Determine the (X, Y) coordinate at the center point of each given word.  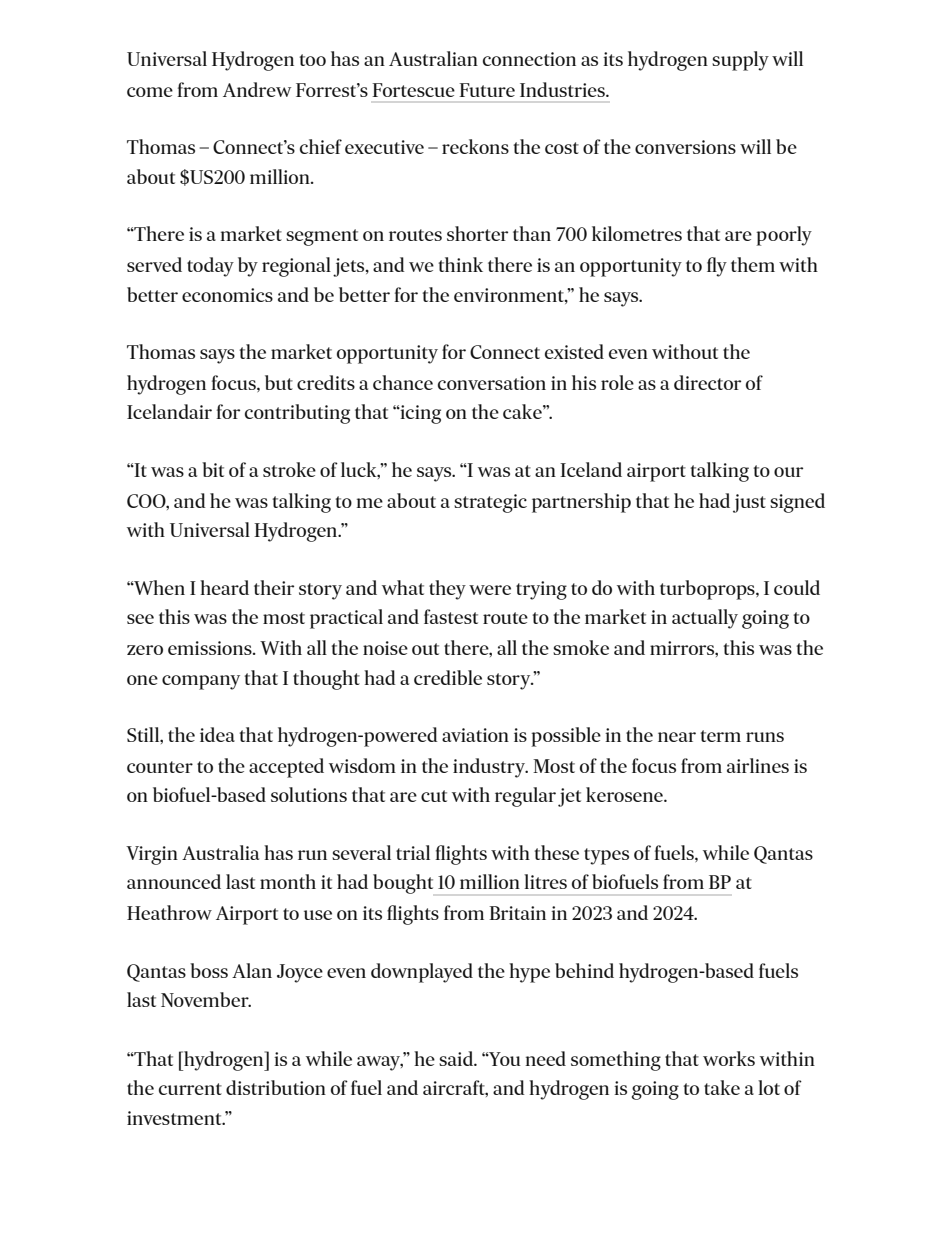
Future (487, 90)
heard (224, 587)
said (457, 1058)
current (190, 1089)
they (447, 590)
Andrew (257, 89)
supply (740, 61)
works (729, 1058)
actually (705, 619)
